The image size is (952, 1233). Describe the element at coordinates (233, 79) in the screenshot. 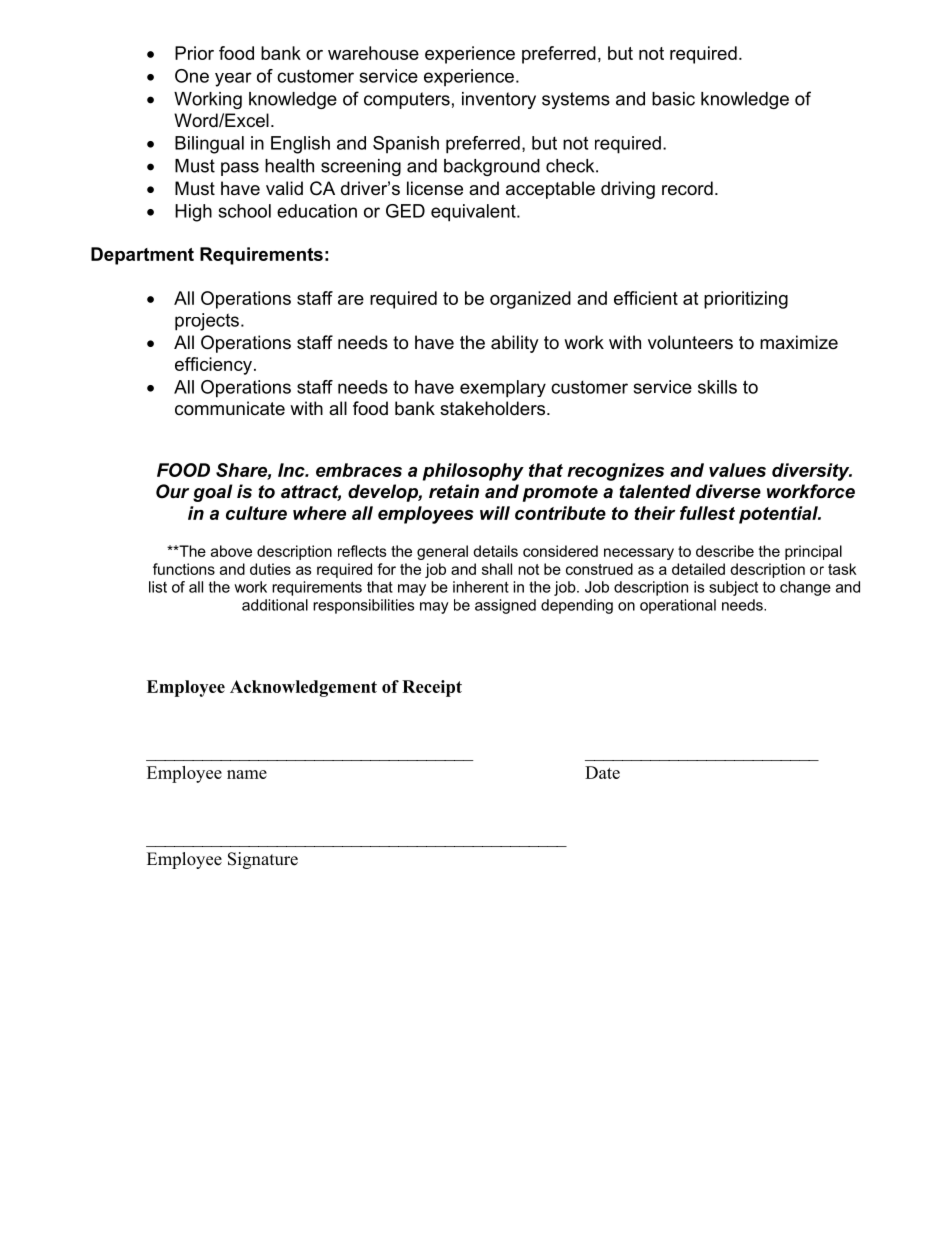

I see `year` at that location.
